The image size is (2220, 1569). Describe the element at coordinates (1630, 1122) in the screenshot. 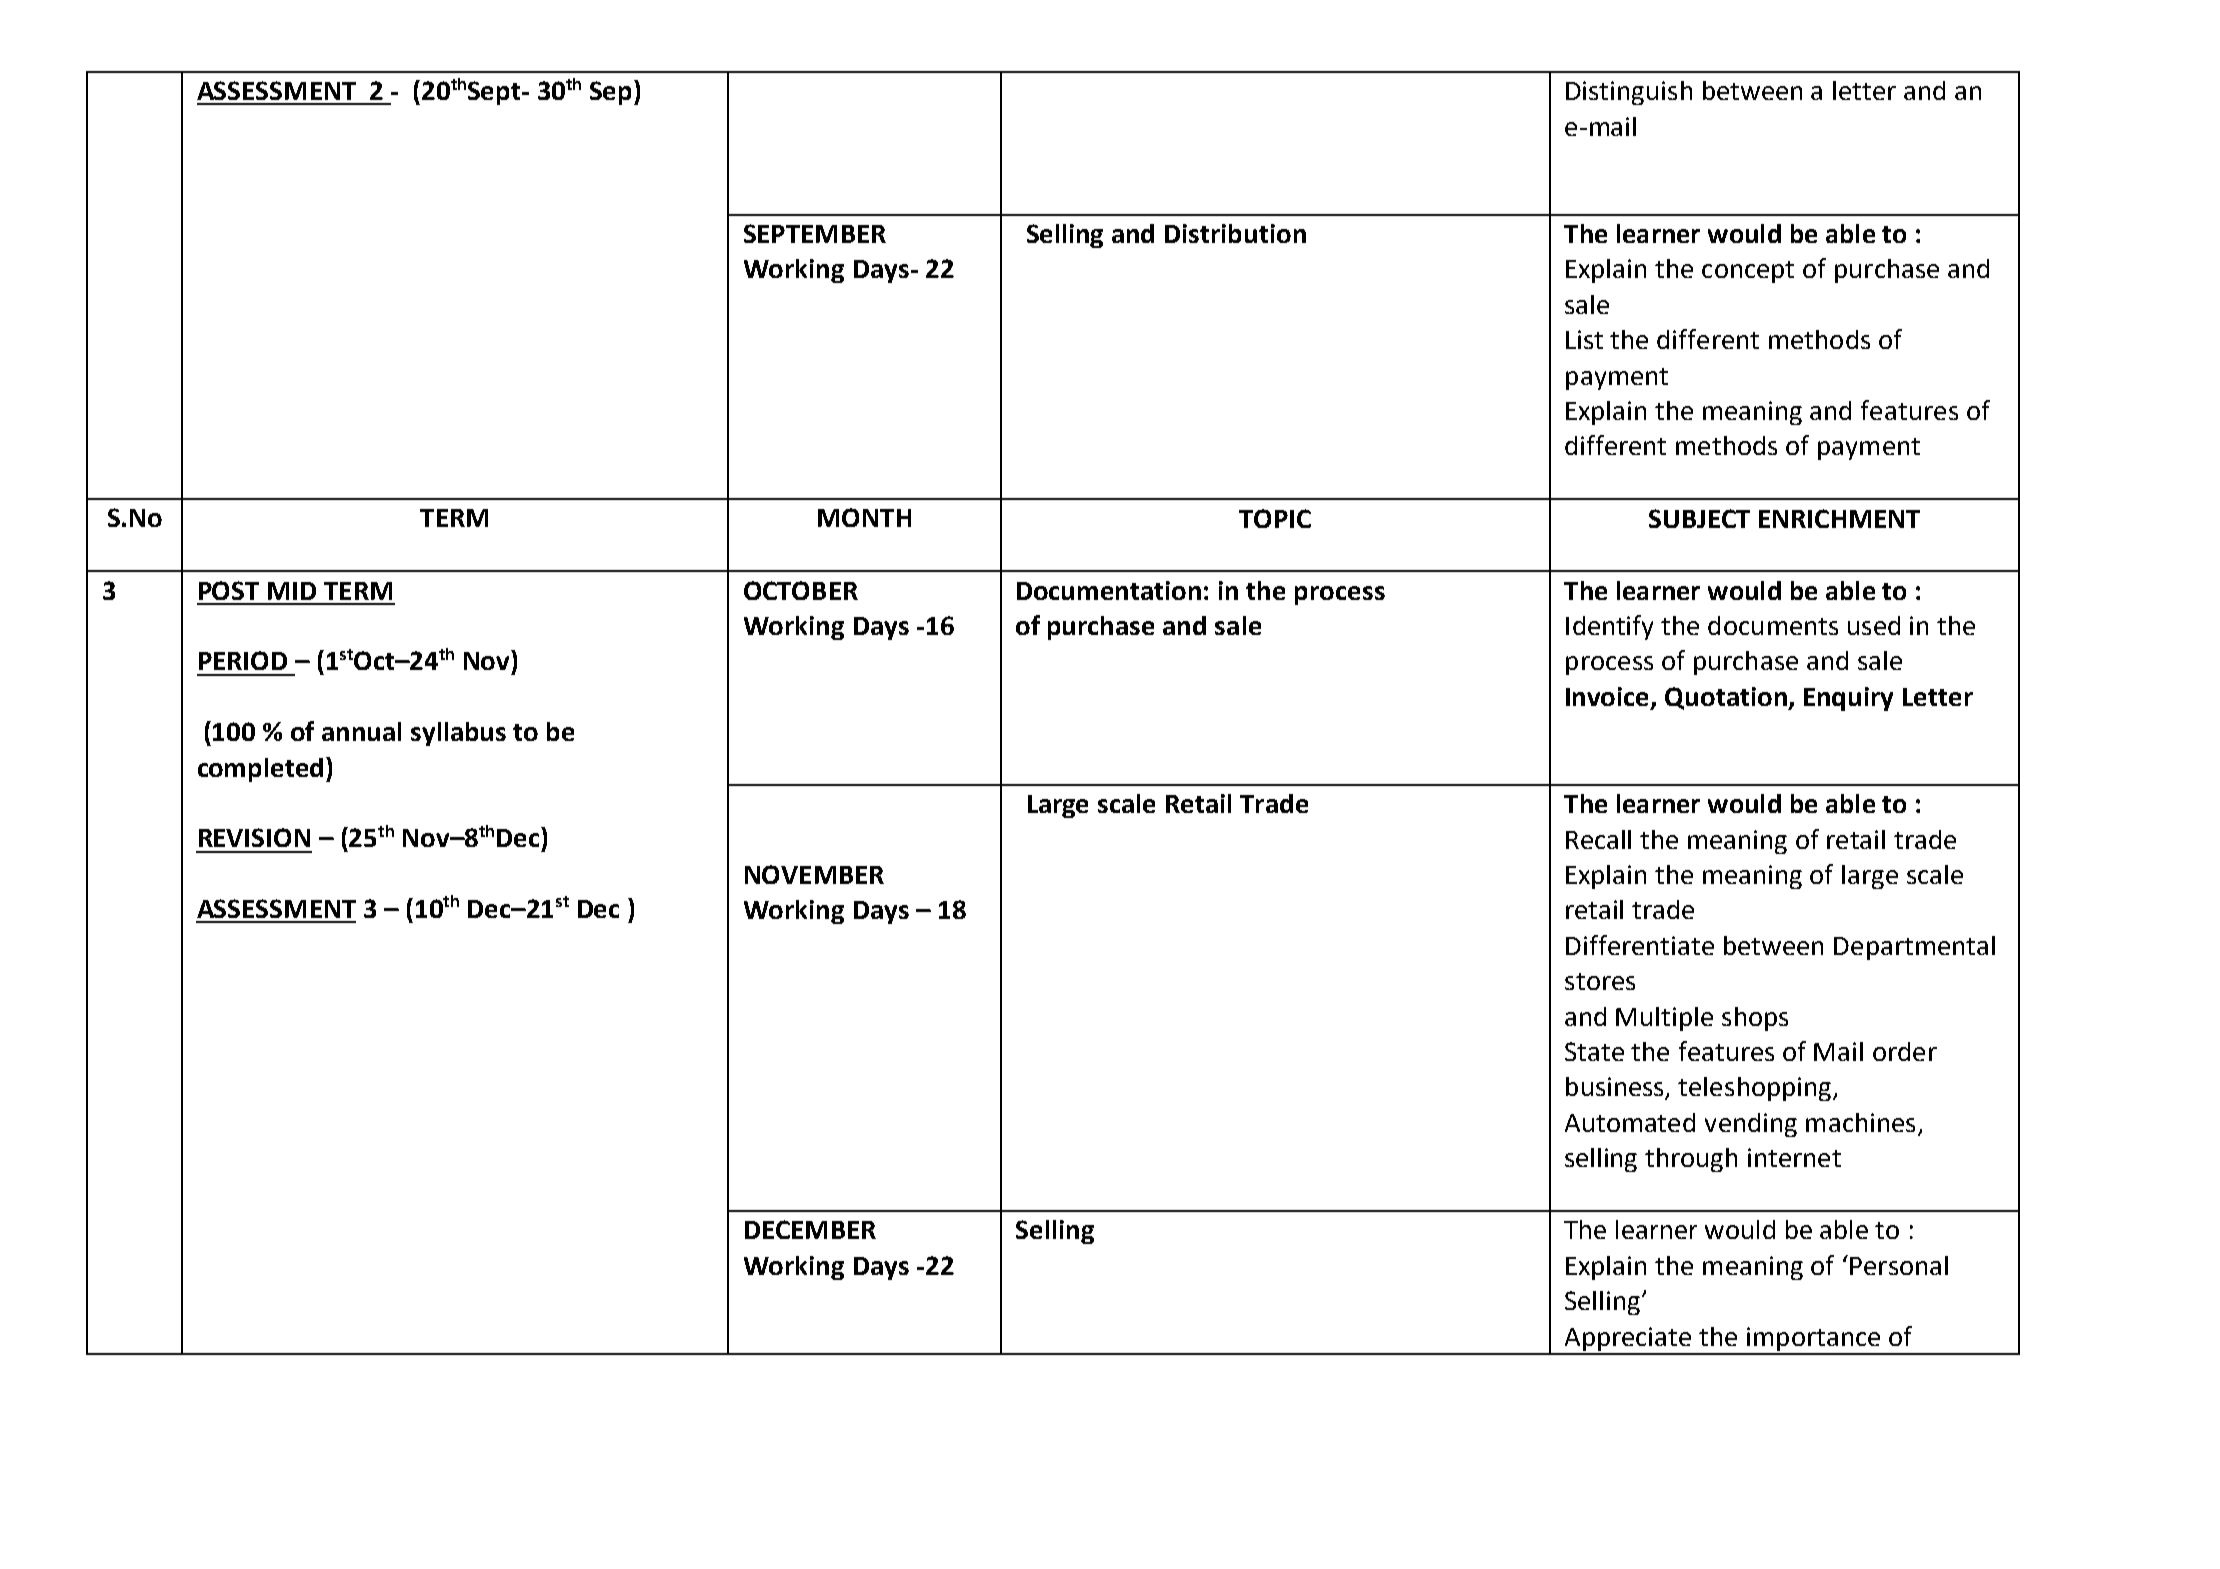

I see `Automated` at that location.
